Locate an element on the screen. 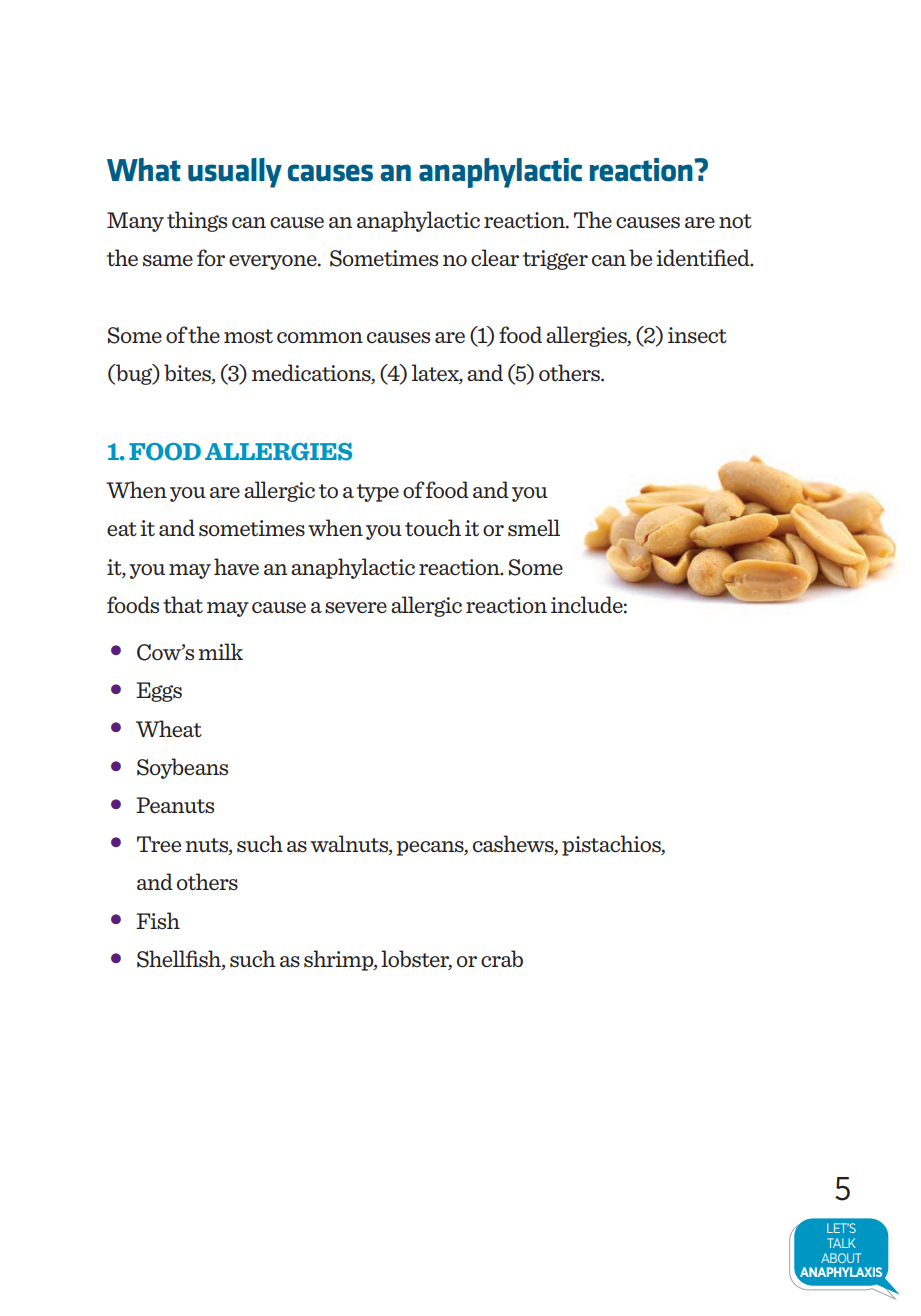  touch is located at coordinates (433, 527).
